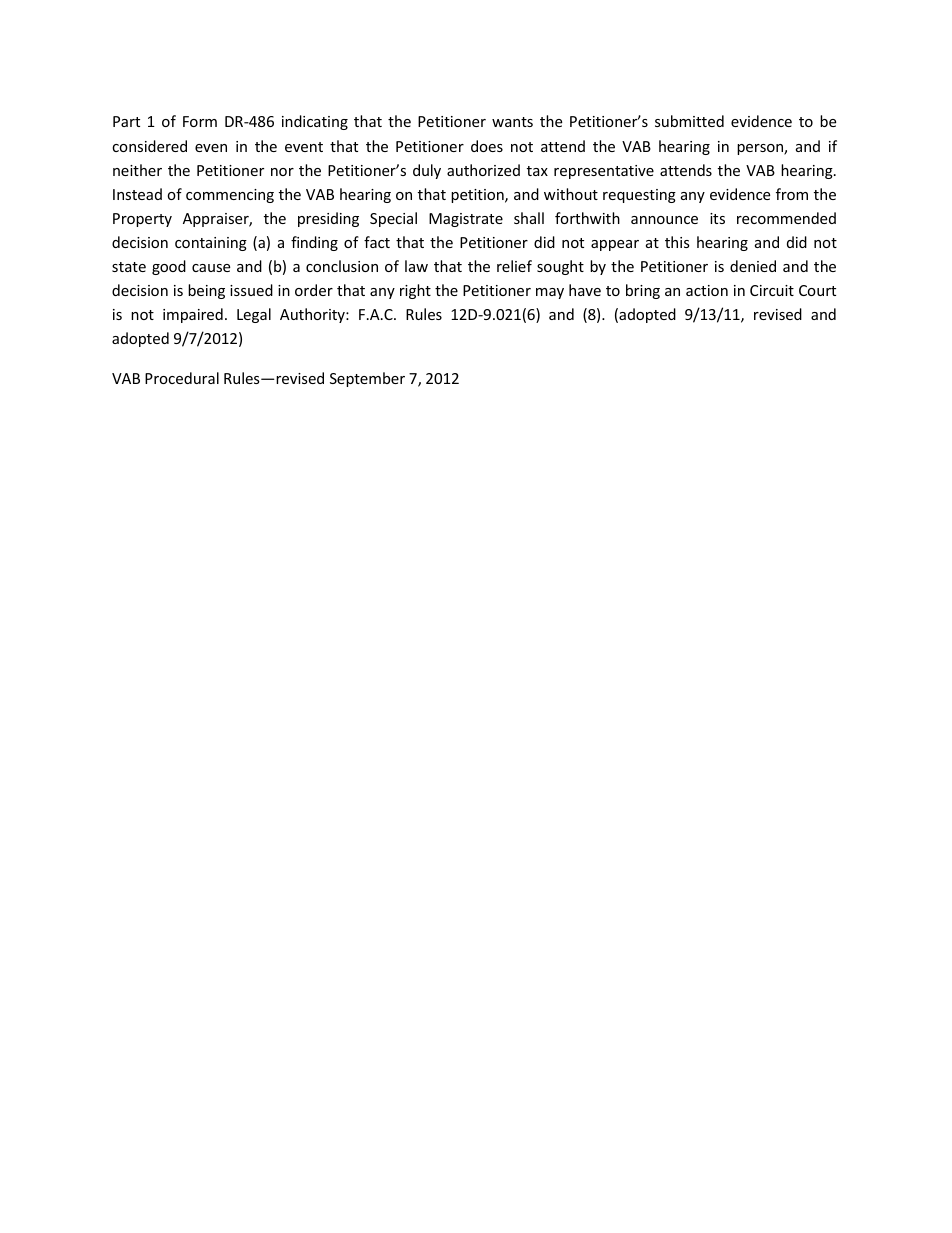 This screenshot has width=952, height=1233. Describe the element at coordinates (415, 291) in the screenshot. I see `right` at that location.
